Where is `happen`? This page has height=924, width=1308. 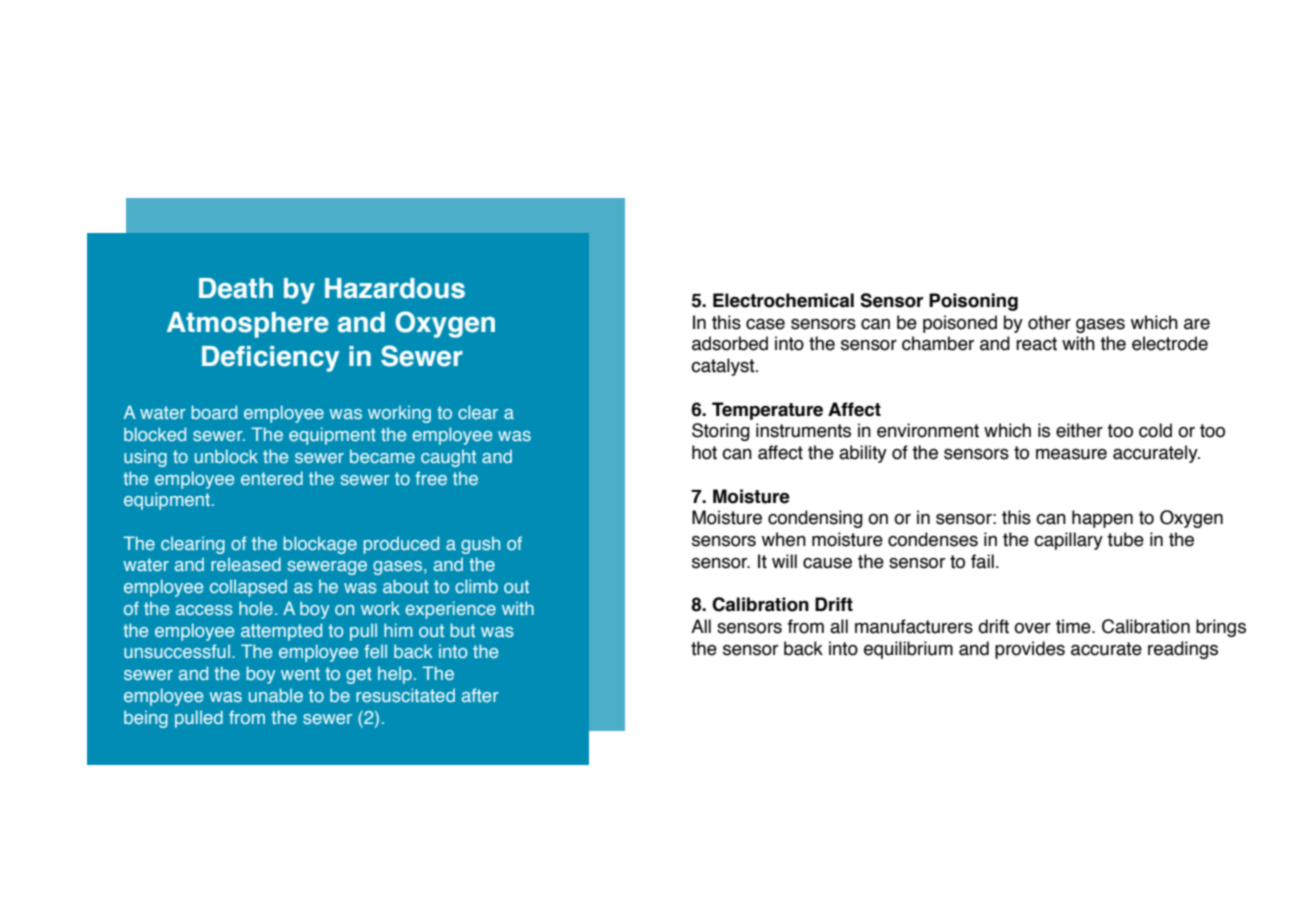
happen is located at coordinates (1102, 519).
